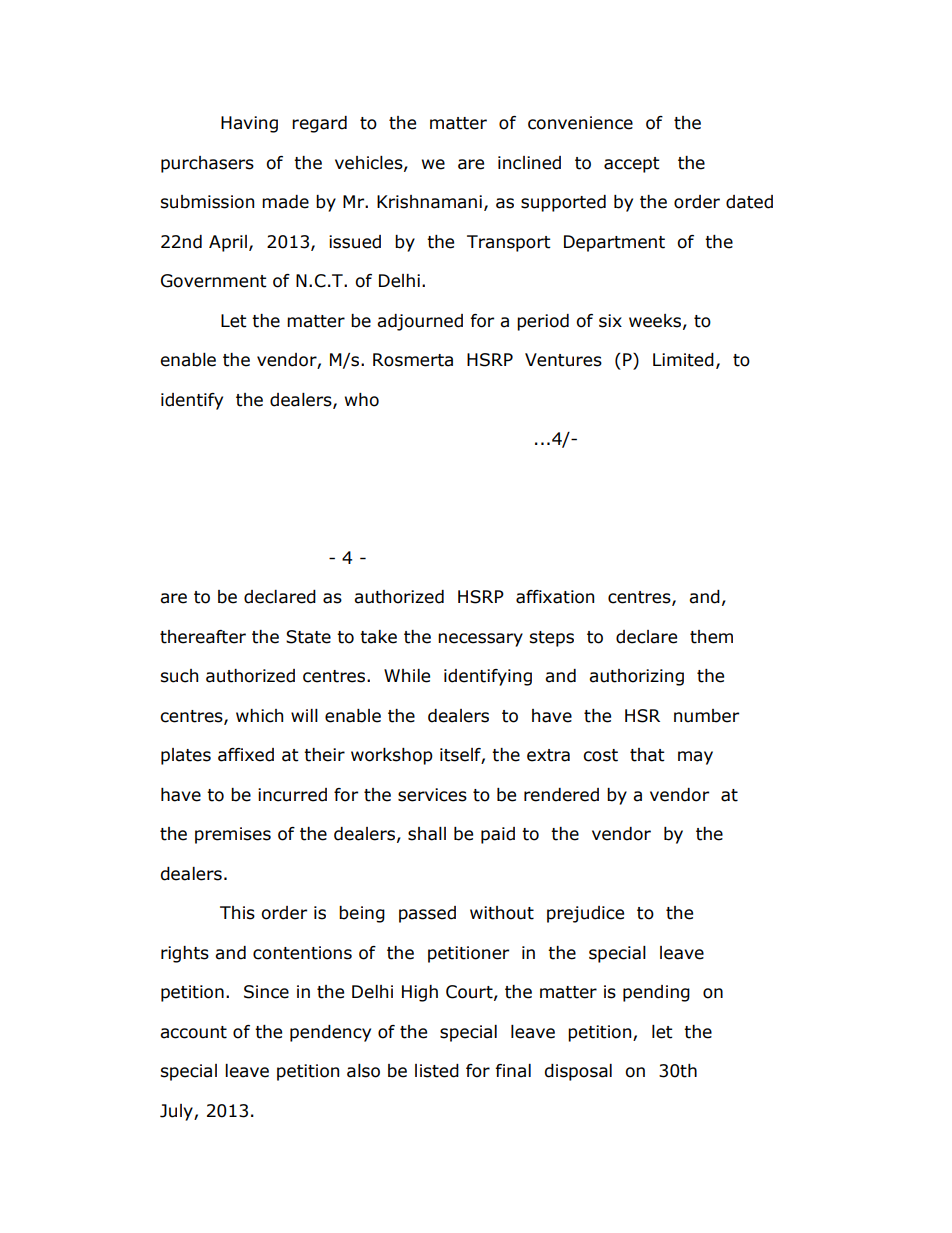 The height and width of the image is (1233, 952). What do you see at coordinates (480, 640) in the image?
I see `necessary` at bounding box center [480, 640].
